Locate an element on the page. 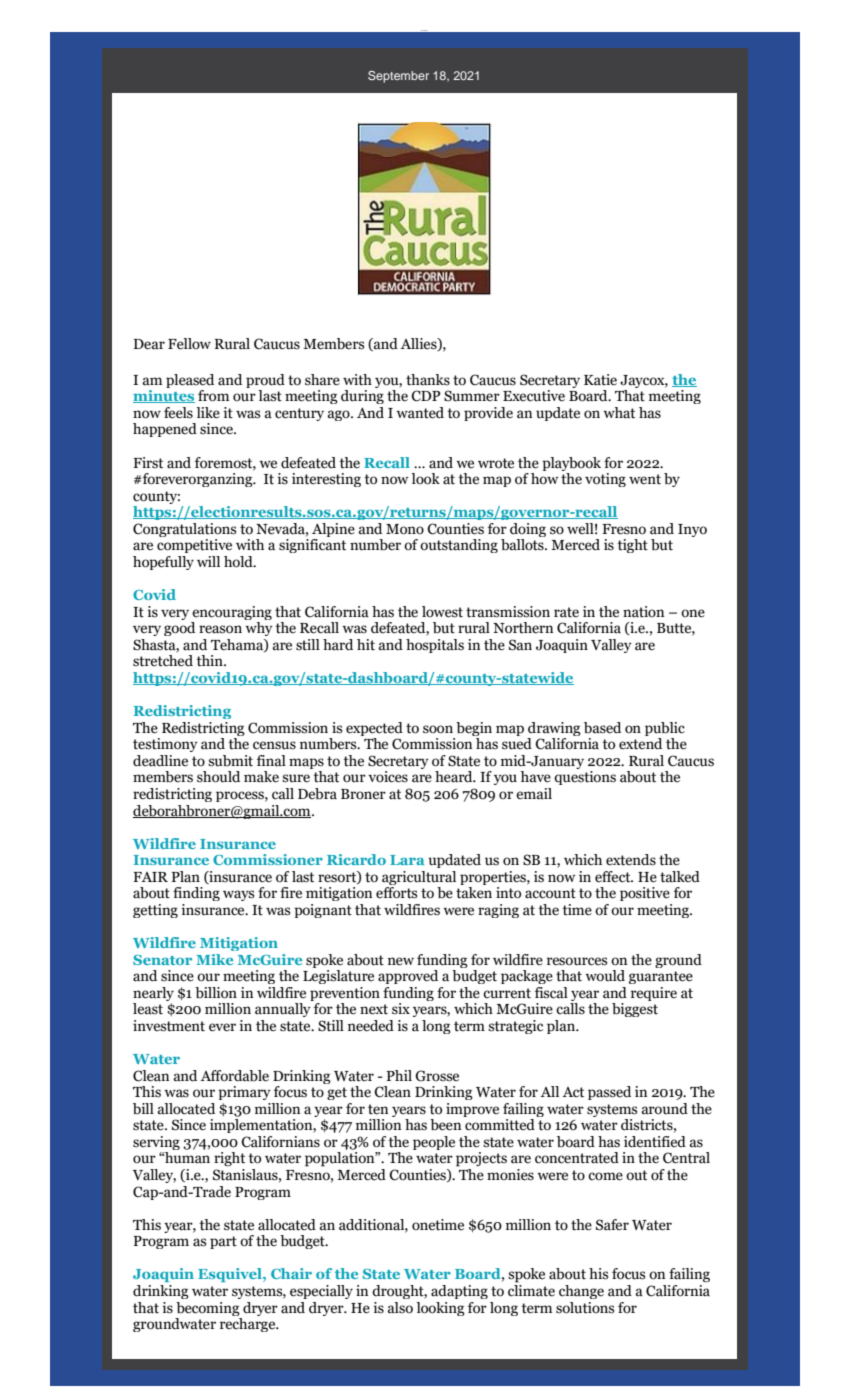 This image has width=849, height=1400. what is located at coordinates (619, 413).
